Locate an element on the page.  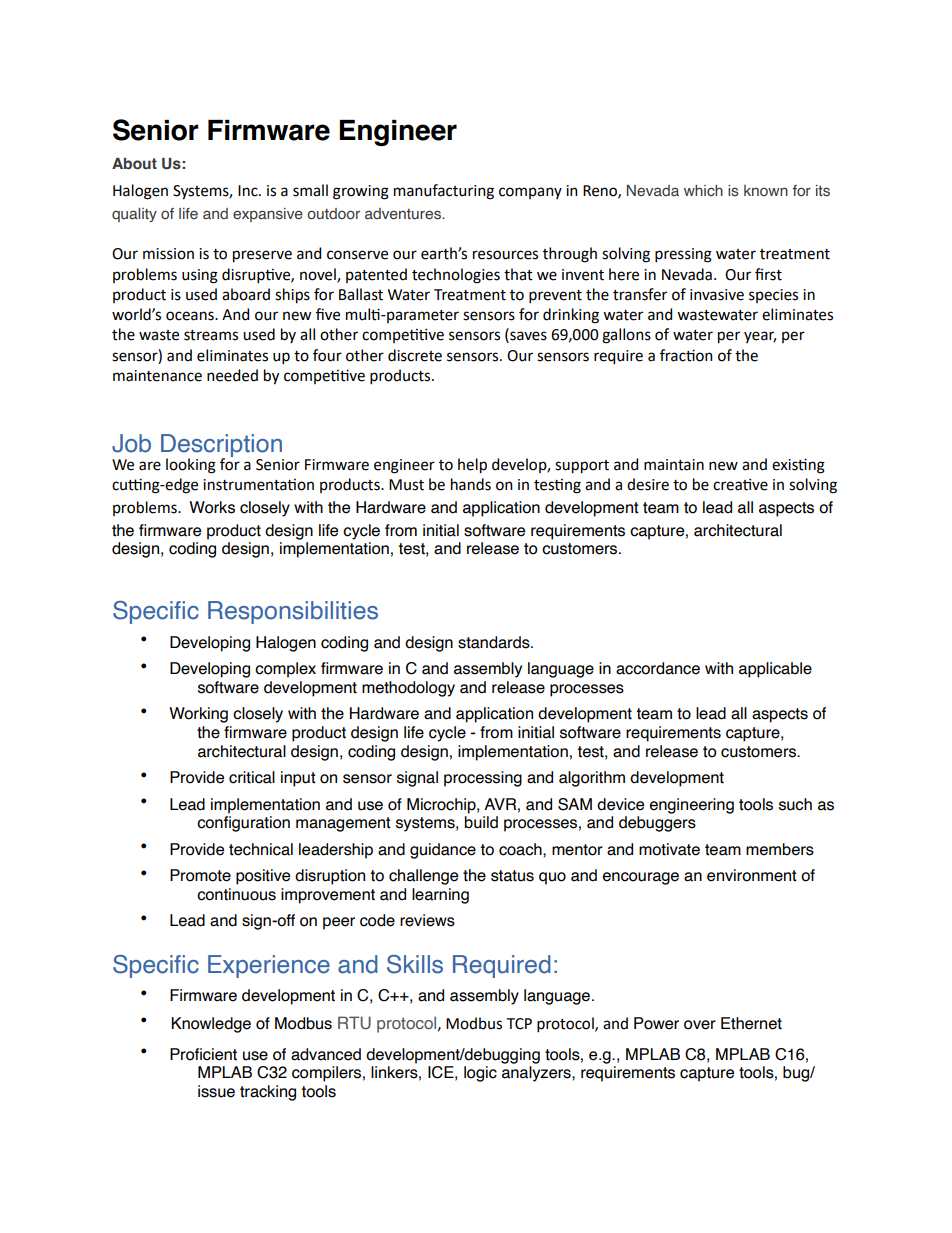
issue is located at coordinates (216, 1091).
